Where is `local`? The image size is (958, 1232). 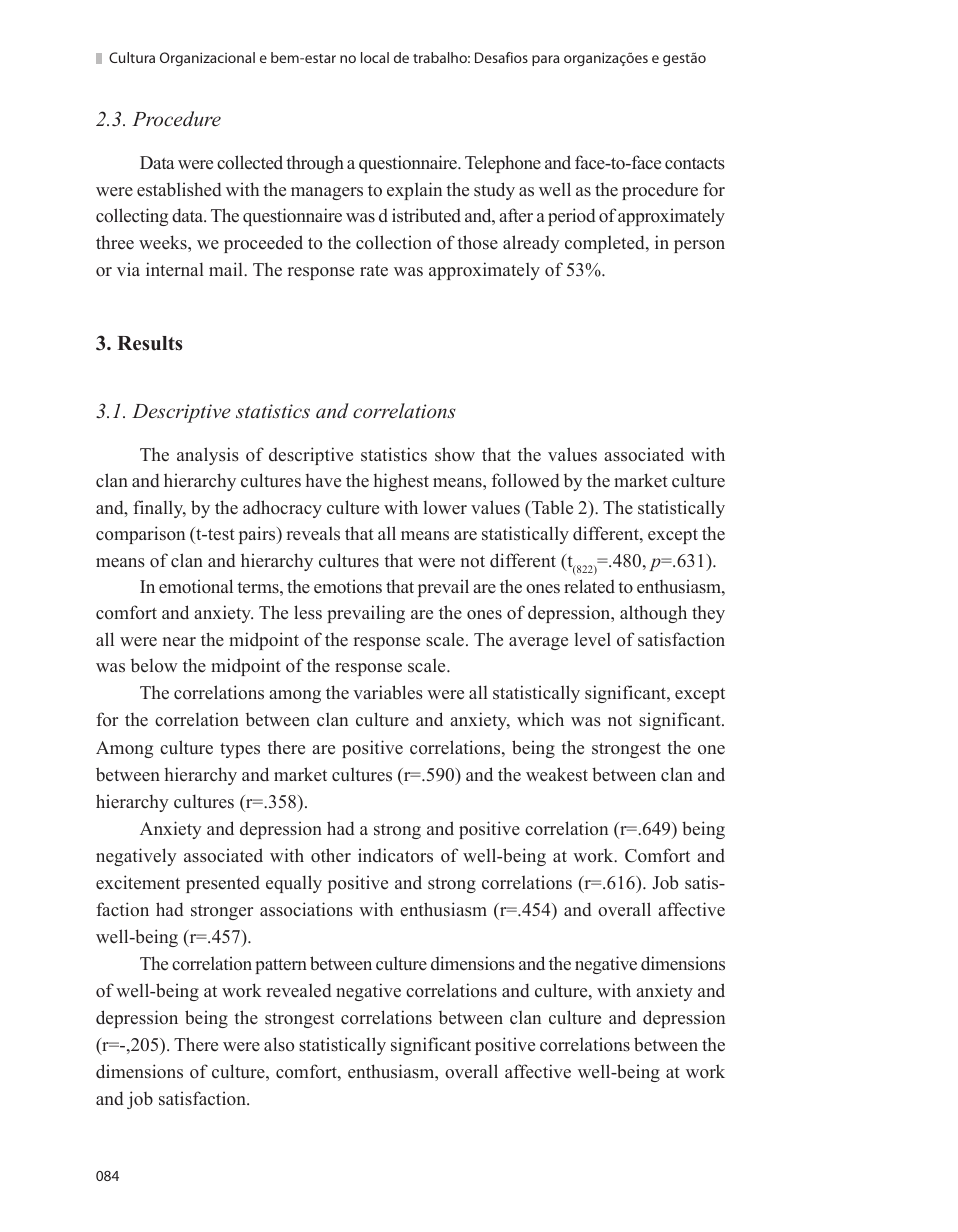 local is located at coordinates (375, 57).
